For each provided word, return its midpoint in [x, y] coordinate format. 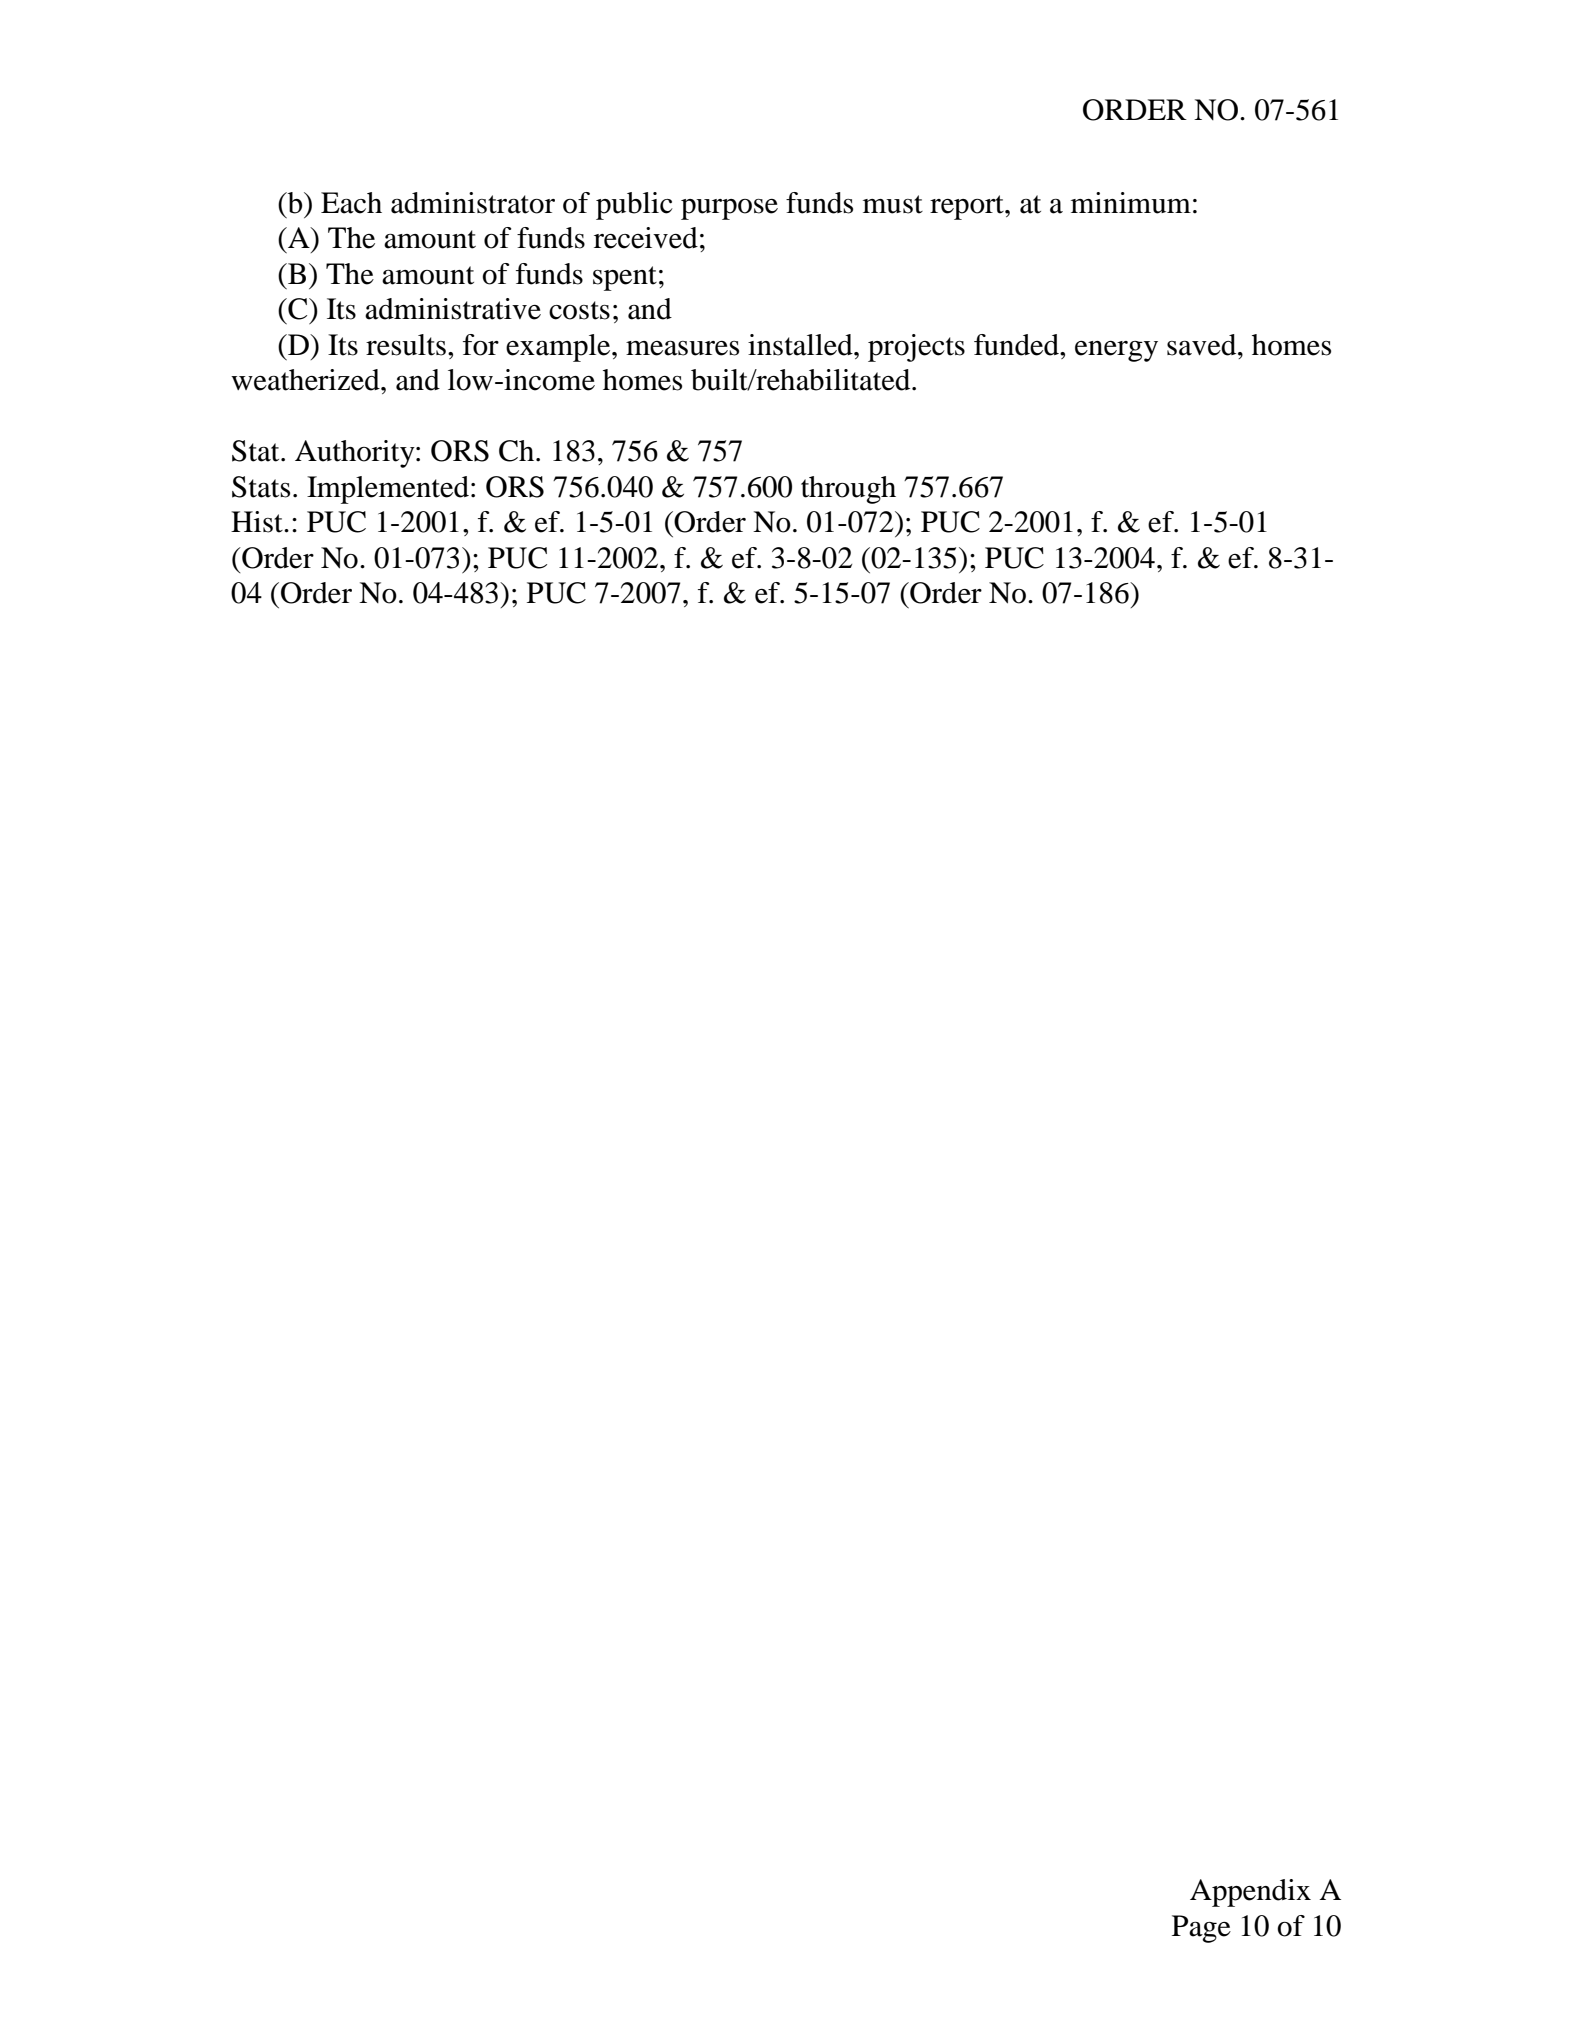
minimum [1131, 203]
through [848, 490]
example [559, 348]
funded [1017, 345]
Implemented [388, 490]
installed [801, 345]
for [481, 345]
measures [682, 348]
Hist [258, 522]
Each [351, 203]
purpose [729, 209]
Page [1201, 1929]
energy [1116, 351]
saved [1203, 345]
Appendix [1250, 1893]
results [406, 345]
